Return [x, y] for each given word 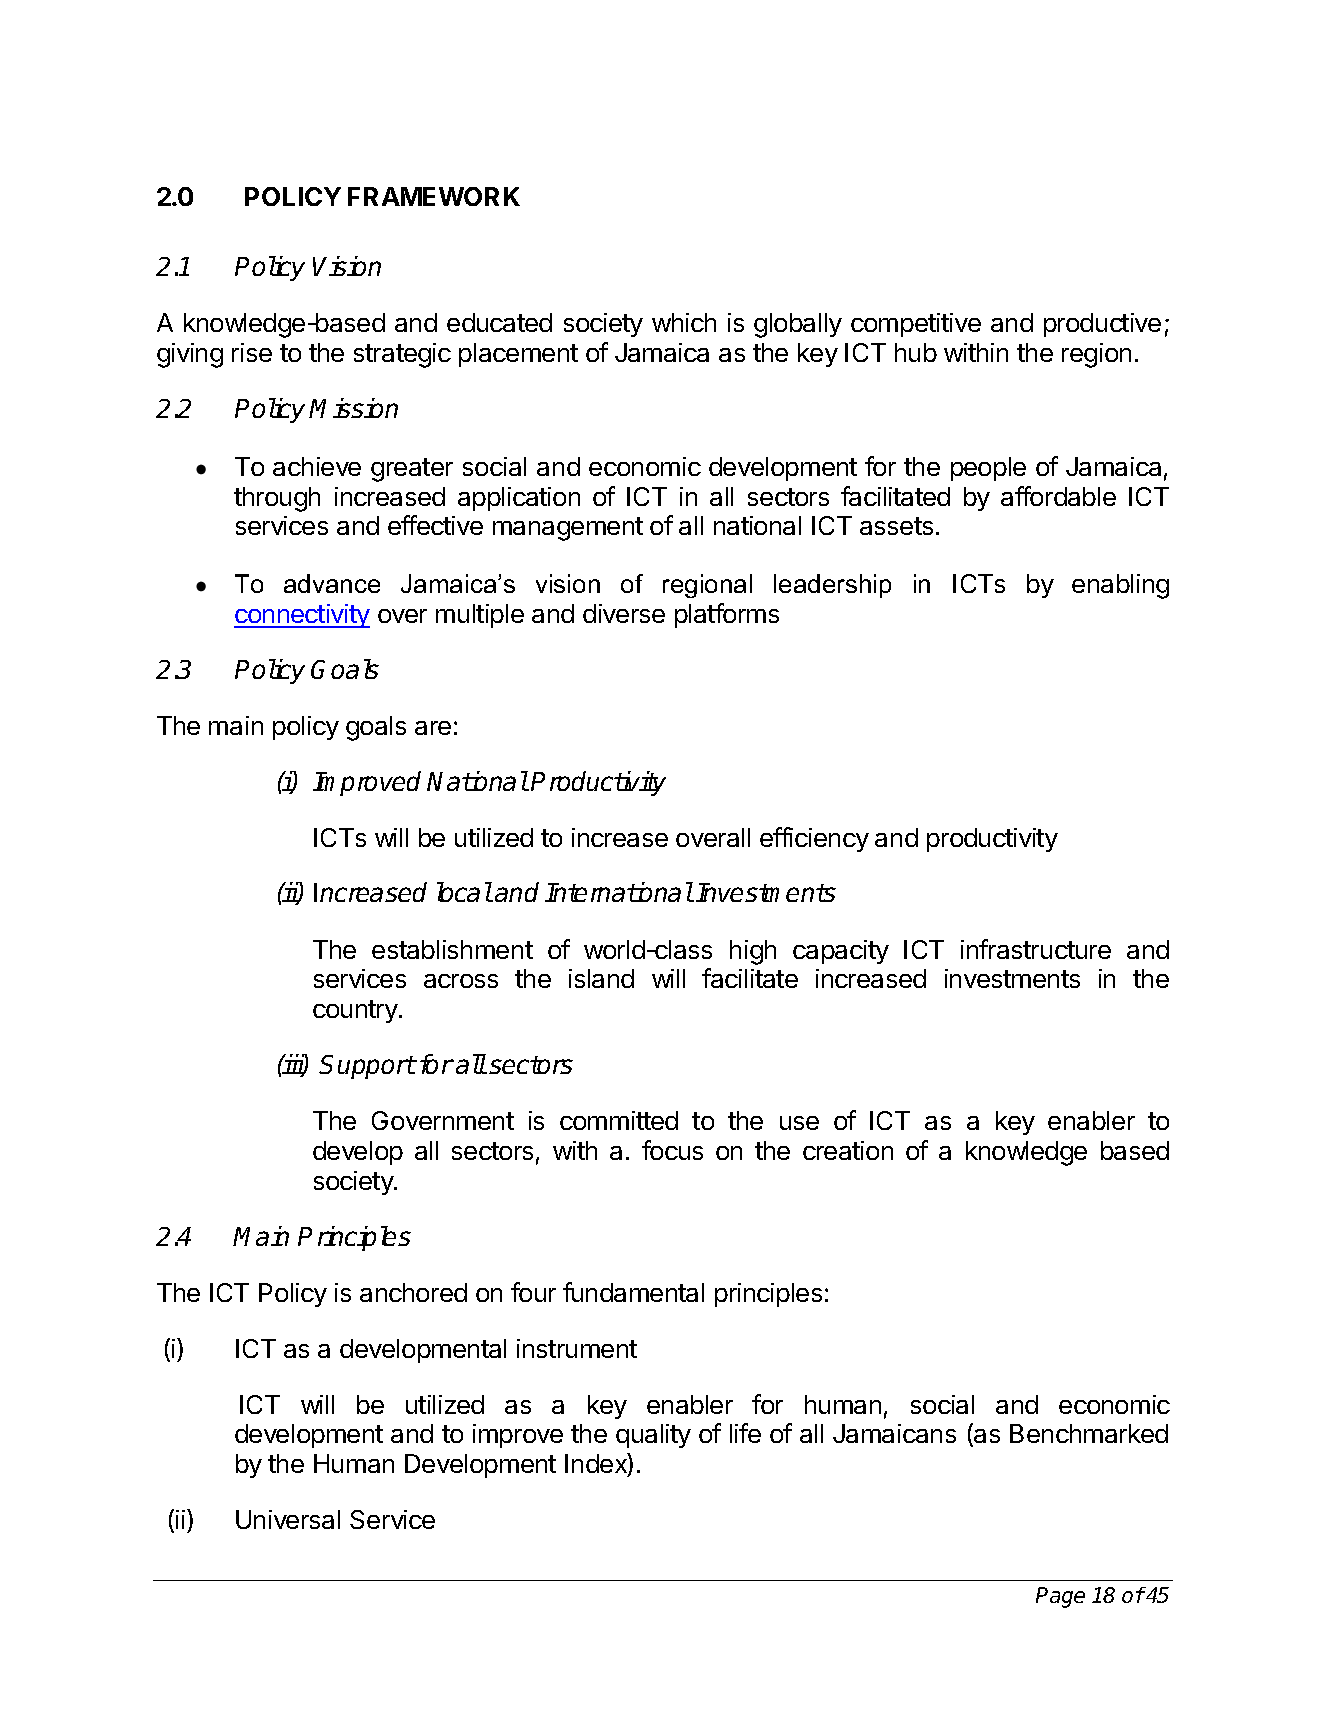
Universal [288, 1519]
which [684, 322]
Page [1060, 1597]
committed [619, 1120]
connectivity [302, 616]
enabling [1120, 586]
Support [367, 1067]
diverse [624, 613]
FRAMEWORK [434, 196]
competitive [916, 325]
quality [653, 1436]
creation [848, 1150]
